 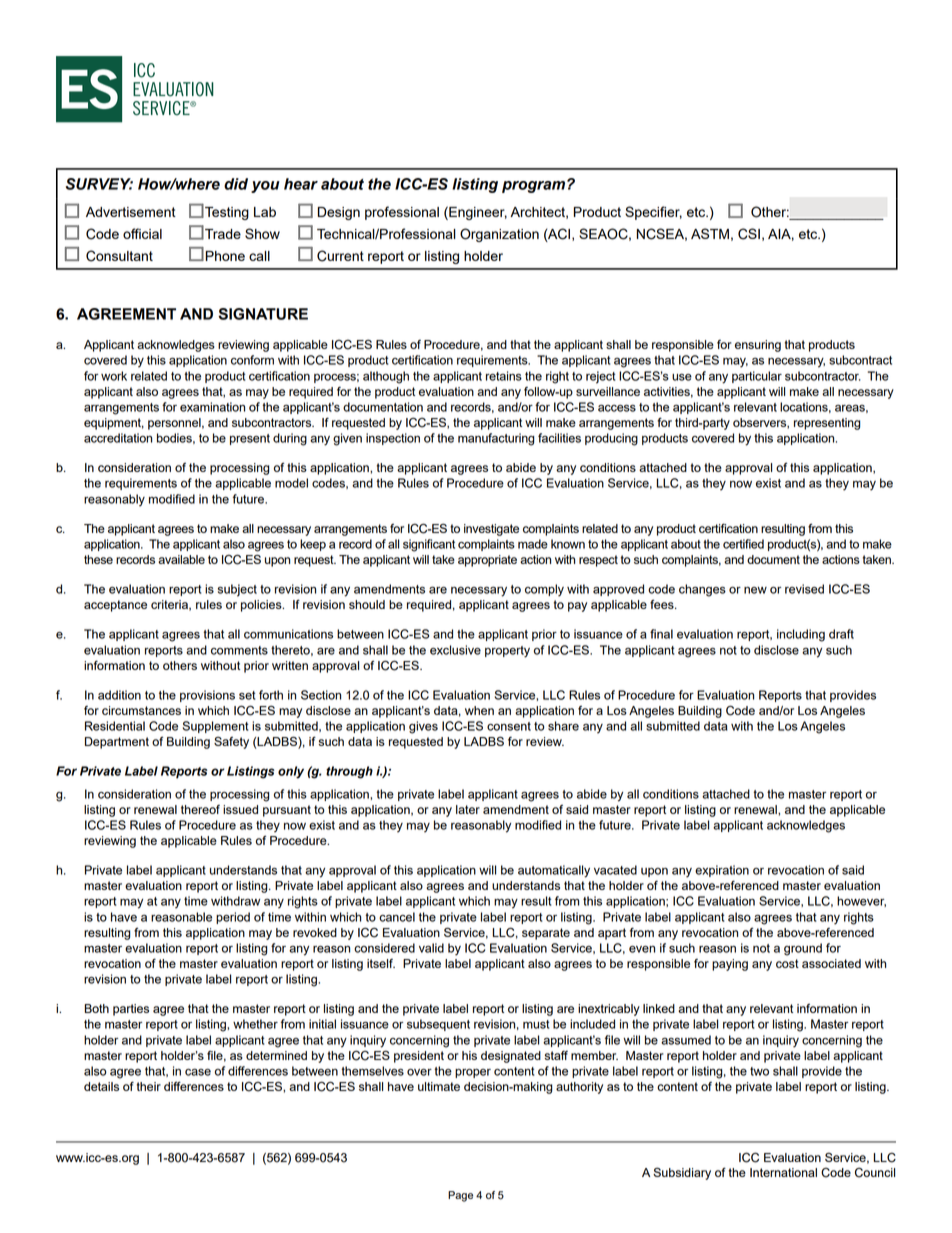 What do you see at coordinates (142, 233) in the page?
I see `official` at bounding box center [142, 233].
